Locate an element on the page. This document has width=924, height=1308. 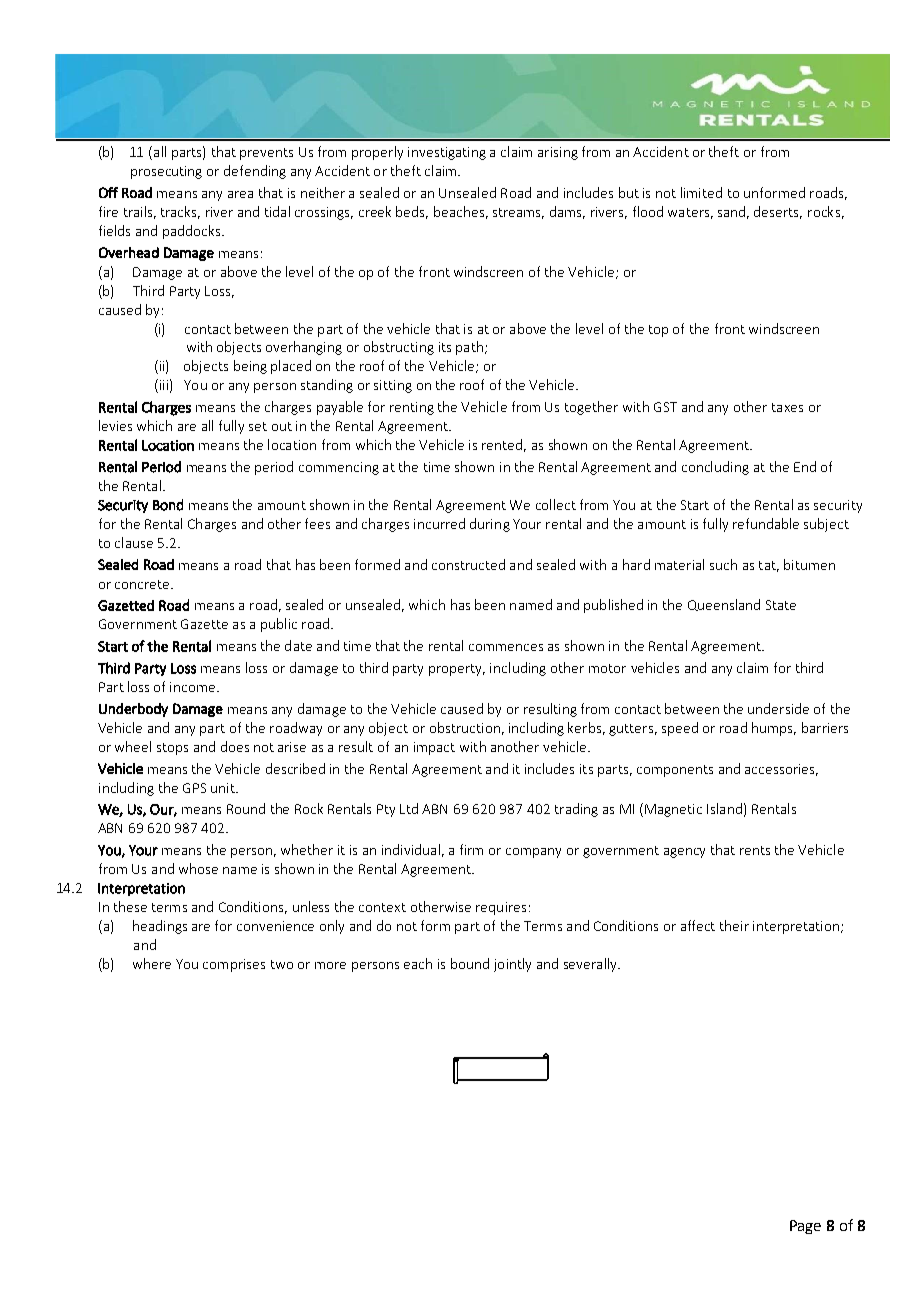
bound is located at coordinates (470, 963).
